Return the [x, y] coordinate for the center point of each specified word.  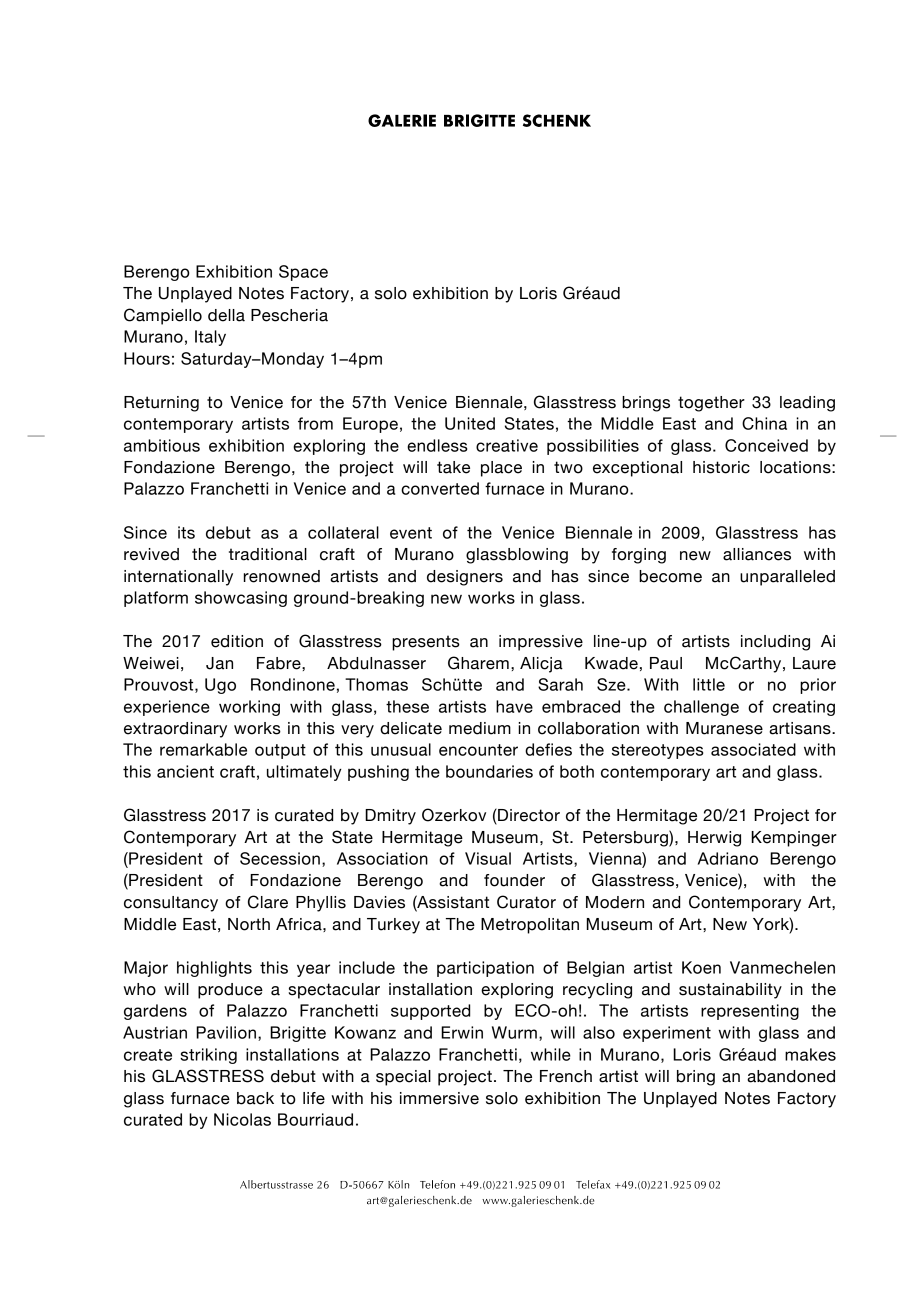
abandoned [791, 1076]
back [255, 1098]
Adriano [728, 858]
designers [465, 578]
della [226, 315]
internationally [178, 578]
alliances [757, 554]
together [711, 404]
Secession [280, 858]
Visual [488, 858]
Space [303, 273]
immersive [439, 1098]
